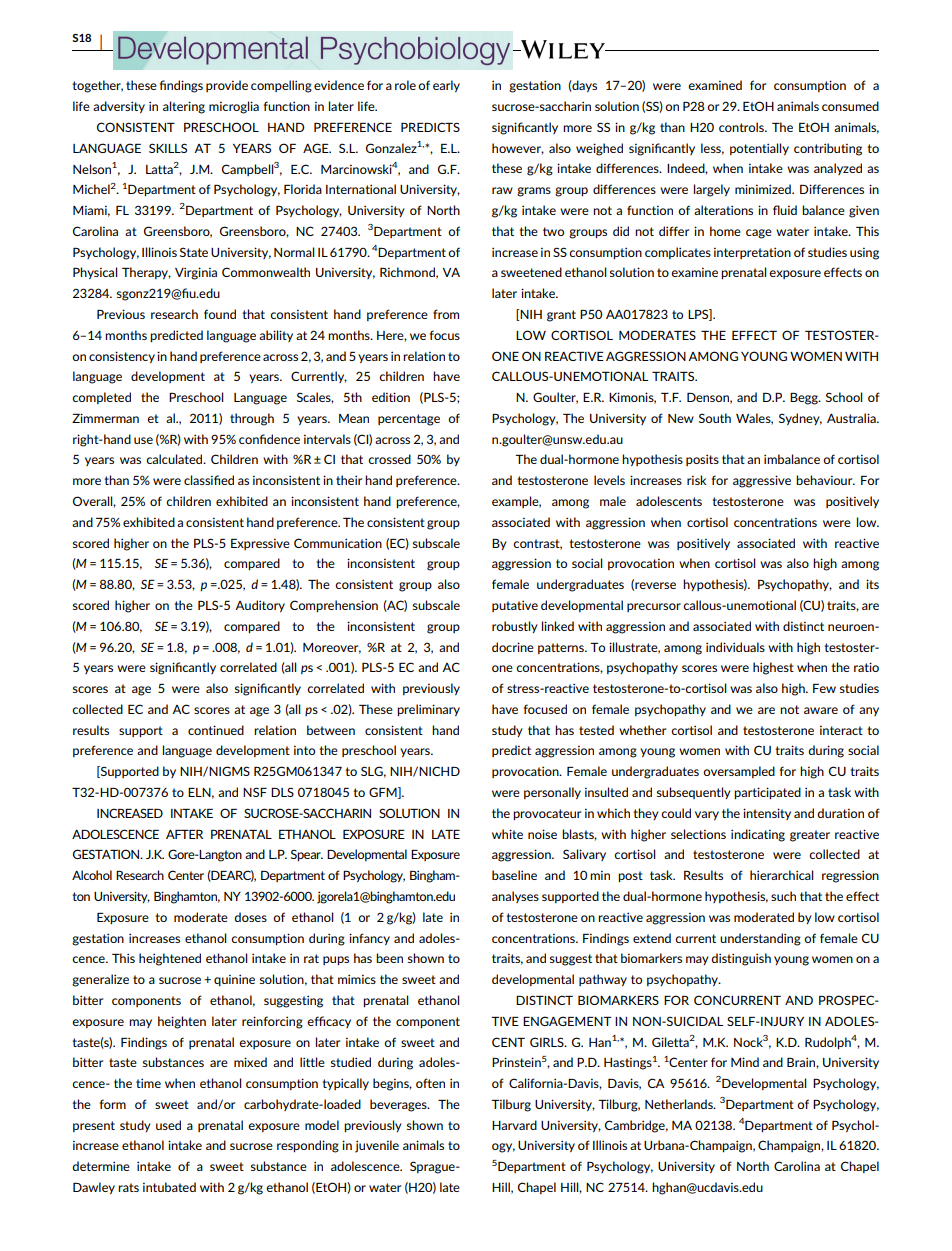 This document has height=1251, width=952. I want to click on Begg, so click(805, 399).
